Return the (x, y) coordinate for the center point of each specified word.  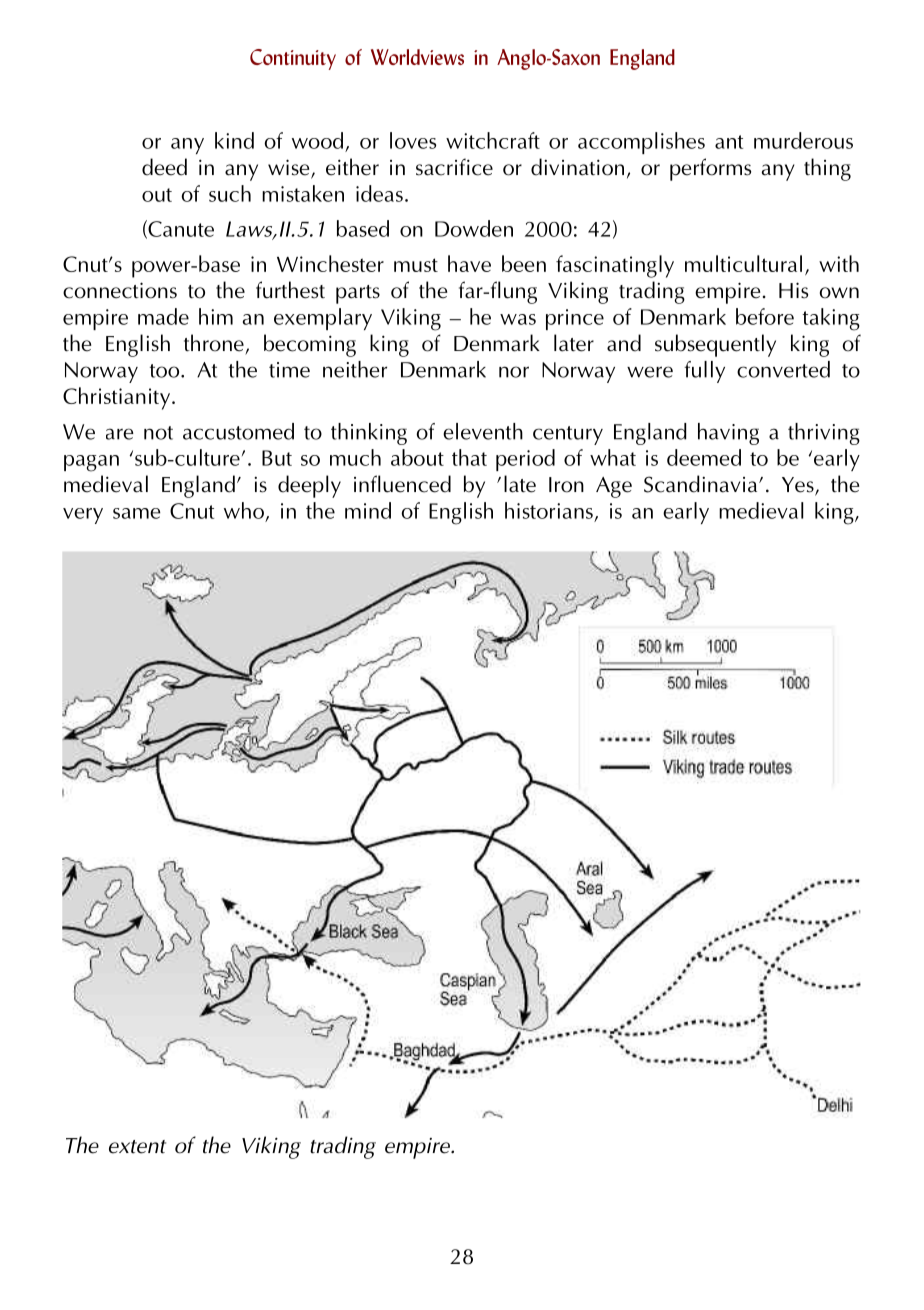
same (137, 513)
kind (234, 140)
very (83, 516)
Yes (799, 486)
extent (137, 1147)
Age (614, 487)
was (518, 319)
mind (368, 510)
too (166, 371)
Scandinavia (702, 484)
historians (549, 510)
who (244, 510)
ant (729, 142)
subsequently (715, 345)
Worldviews (417, 57)
